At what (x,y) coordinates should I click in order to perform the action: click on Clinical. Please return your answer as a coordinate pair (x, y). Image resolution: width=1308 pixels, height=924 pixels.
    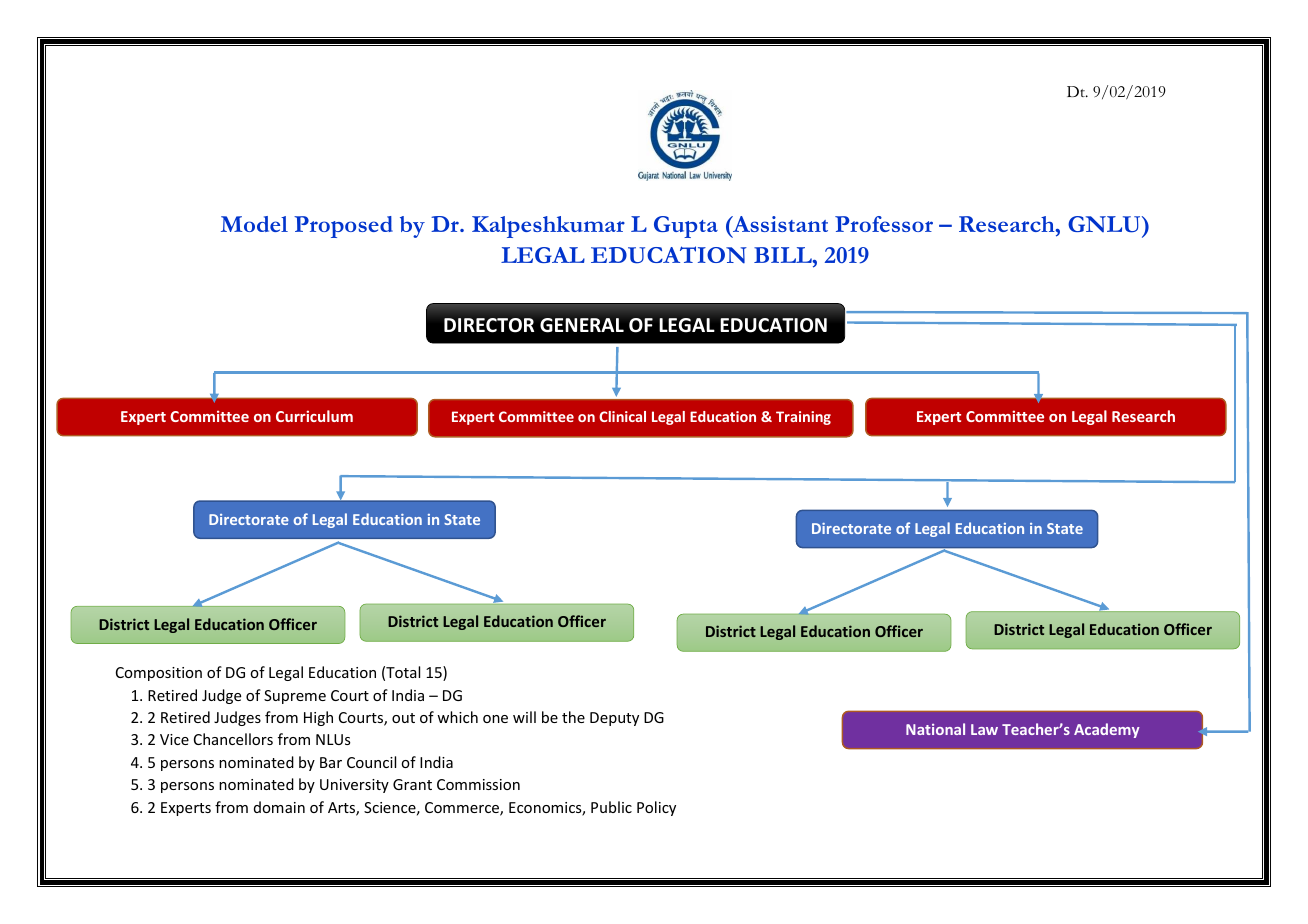
    Looking at the image, I should click on (622, 416).
